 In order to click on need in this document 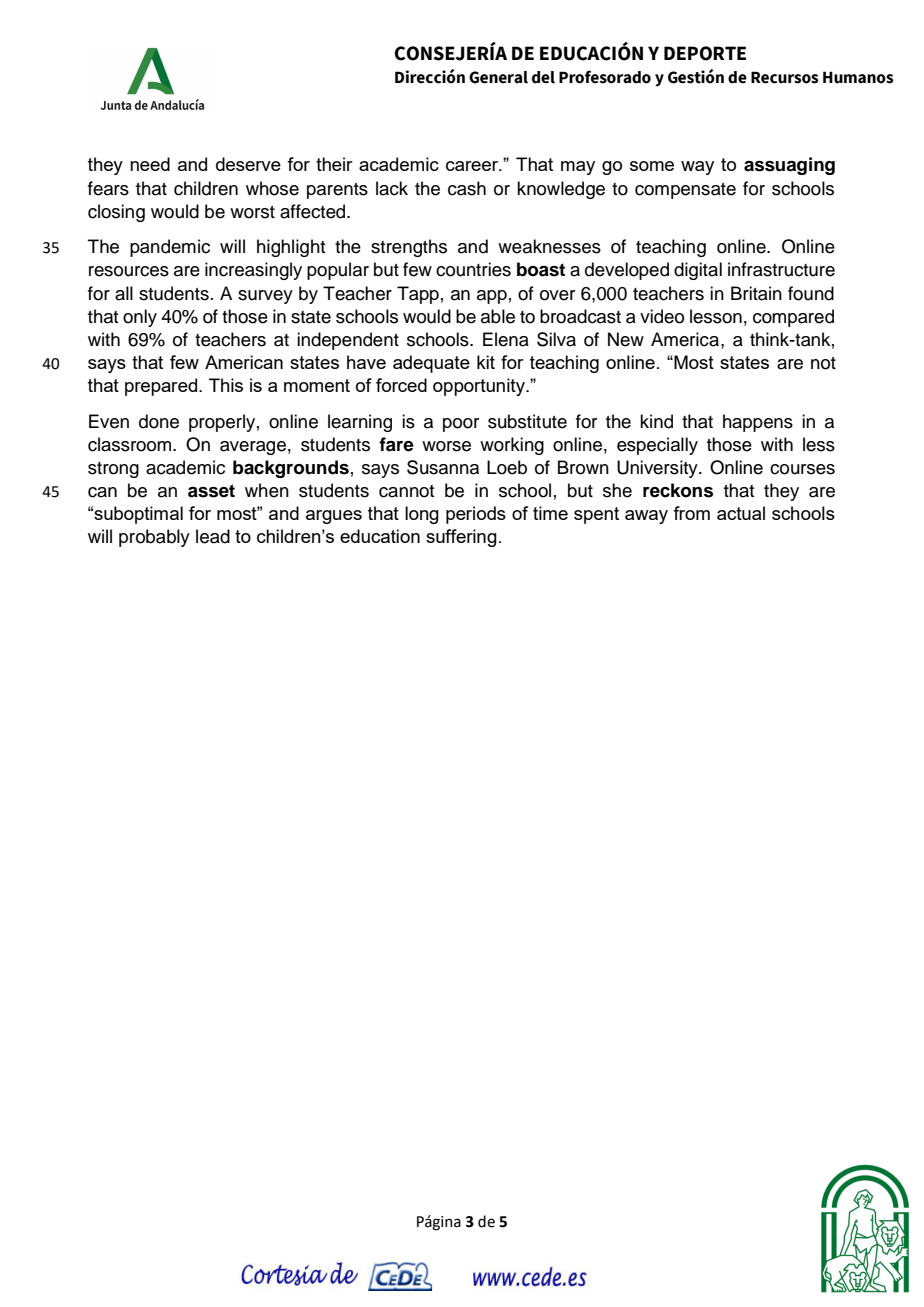, I will do `click(150, 164)`.
